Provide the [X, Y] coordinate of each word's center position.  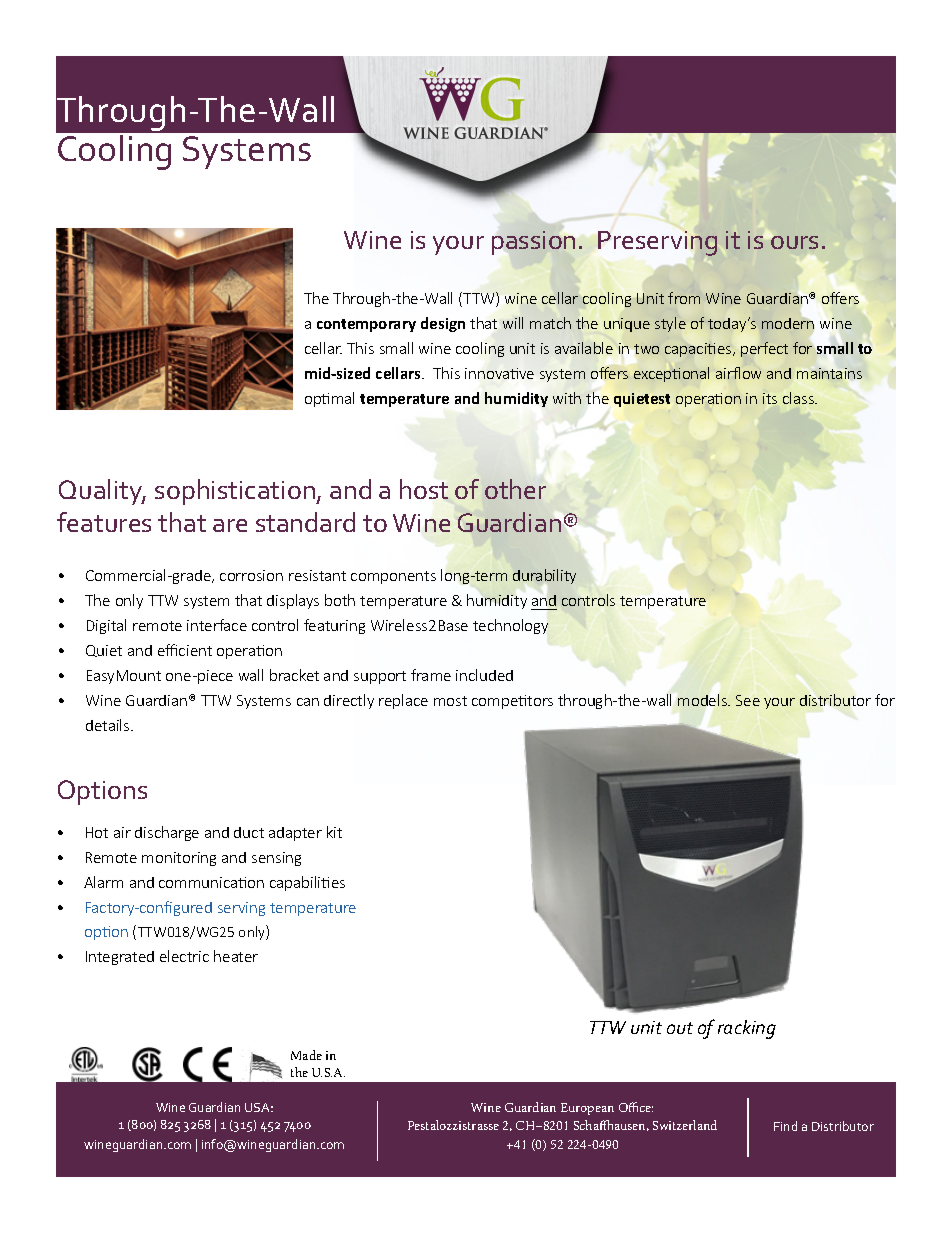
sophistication [236, 492]
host [424, 489]
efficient [185, 650]
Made [306, 1055]
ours [793, 242]
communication [211, 882]
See [748, 700]
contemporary [366, 325]
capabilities [307, 883]
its [770, 398]
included [484, 675]
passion [533, 243]
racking [747, 1029]
